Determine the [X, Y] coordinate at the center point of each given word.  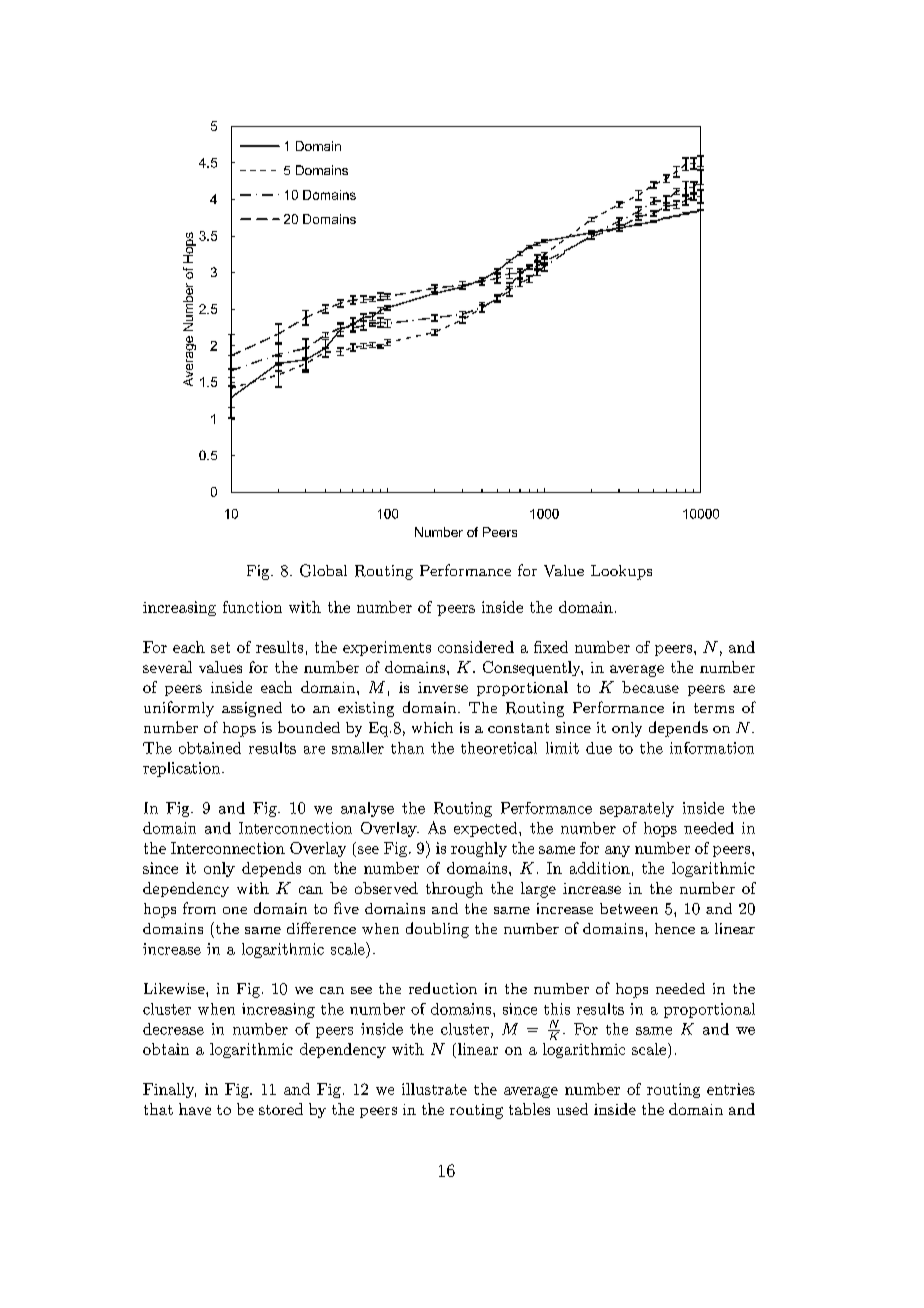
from [199, 908]
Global [323, 570]
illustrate [434, 1089]
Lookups [621, 572]
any [617, 851]
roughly [479, 849]
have [195, 1109]
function [252, 607]
